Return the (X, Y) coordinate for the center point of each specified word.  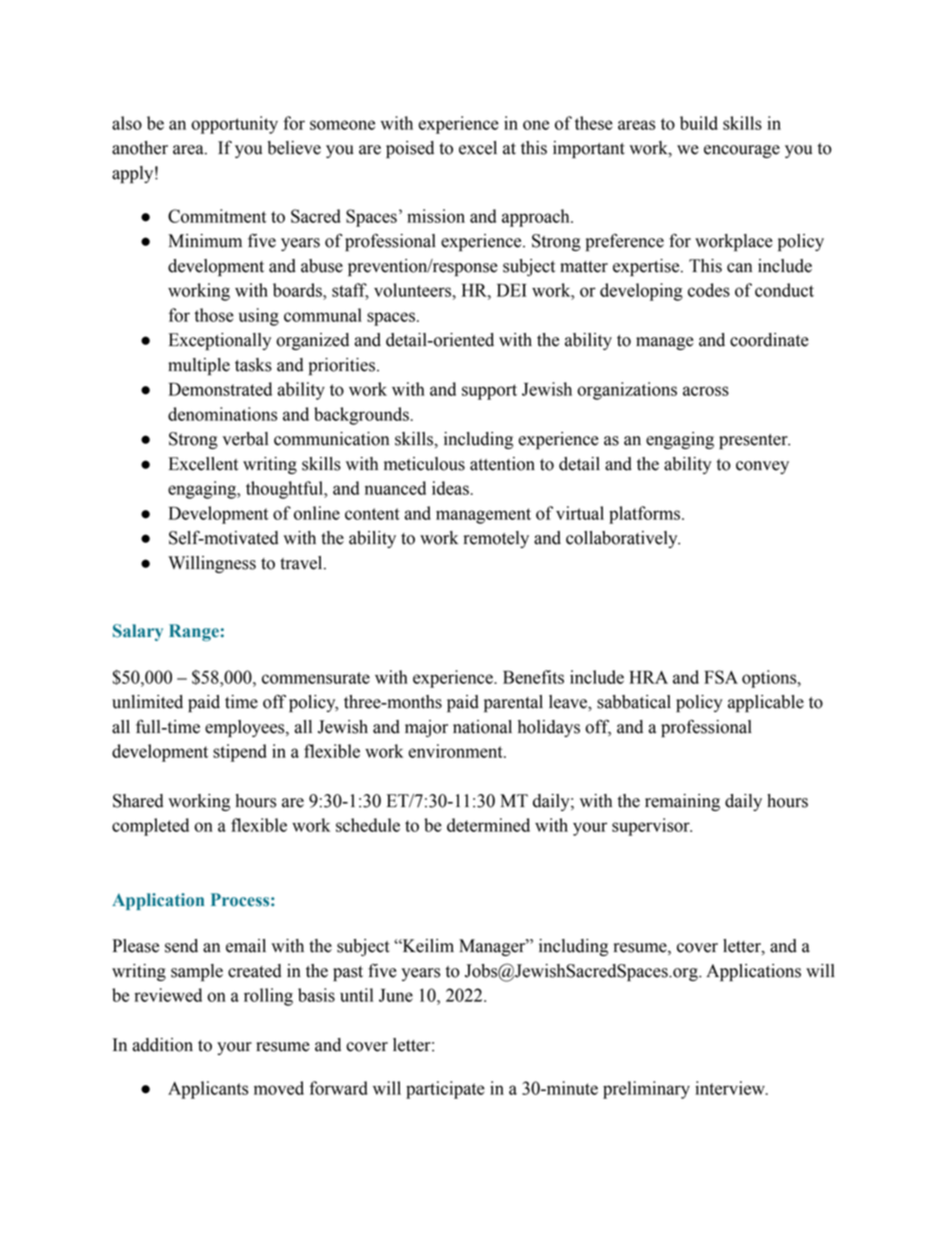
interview (731, 1088)
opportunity (234, 125)
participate (445, 1090)
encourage (742, 151)
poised (410, 149)
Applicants (208, 1090)
